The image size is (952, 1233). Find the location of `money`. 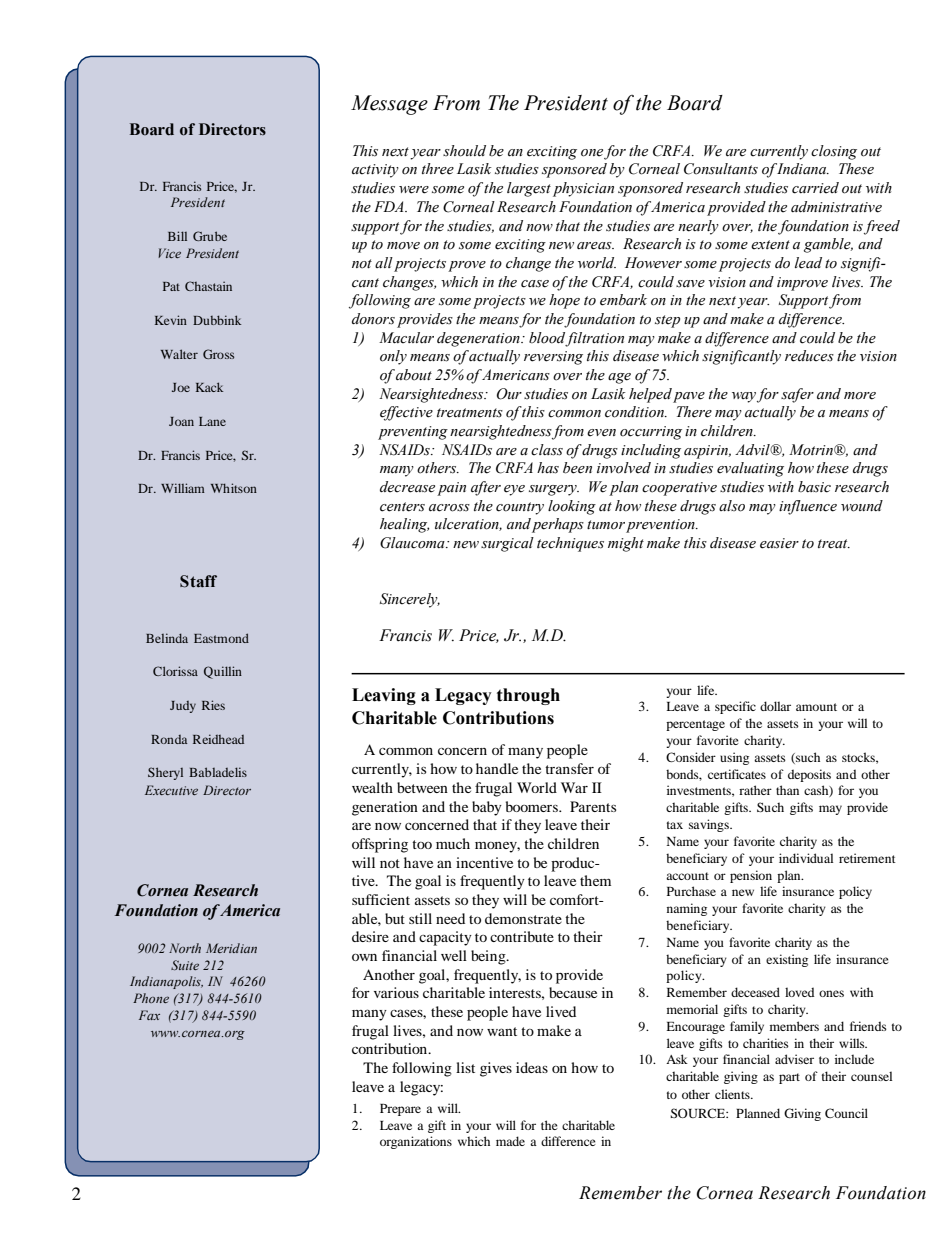

money is located at coordinates (497, 847).
